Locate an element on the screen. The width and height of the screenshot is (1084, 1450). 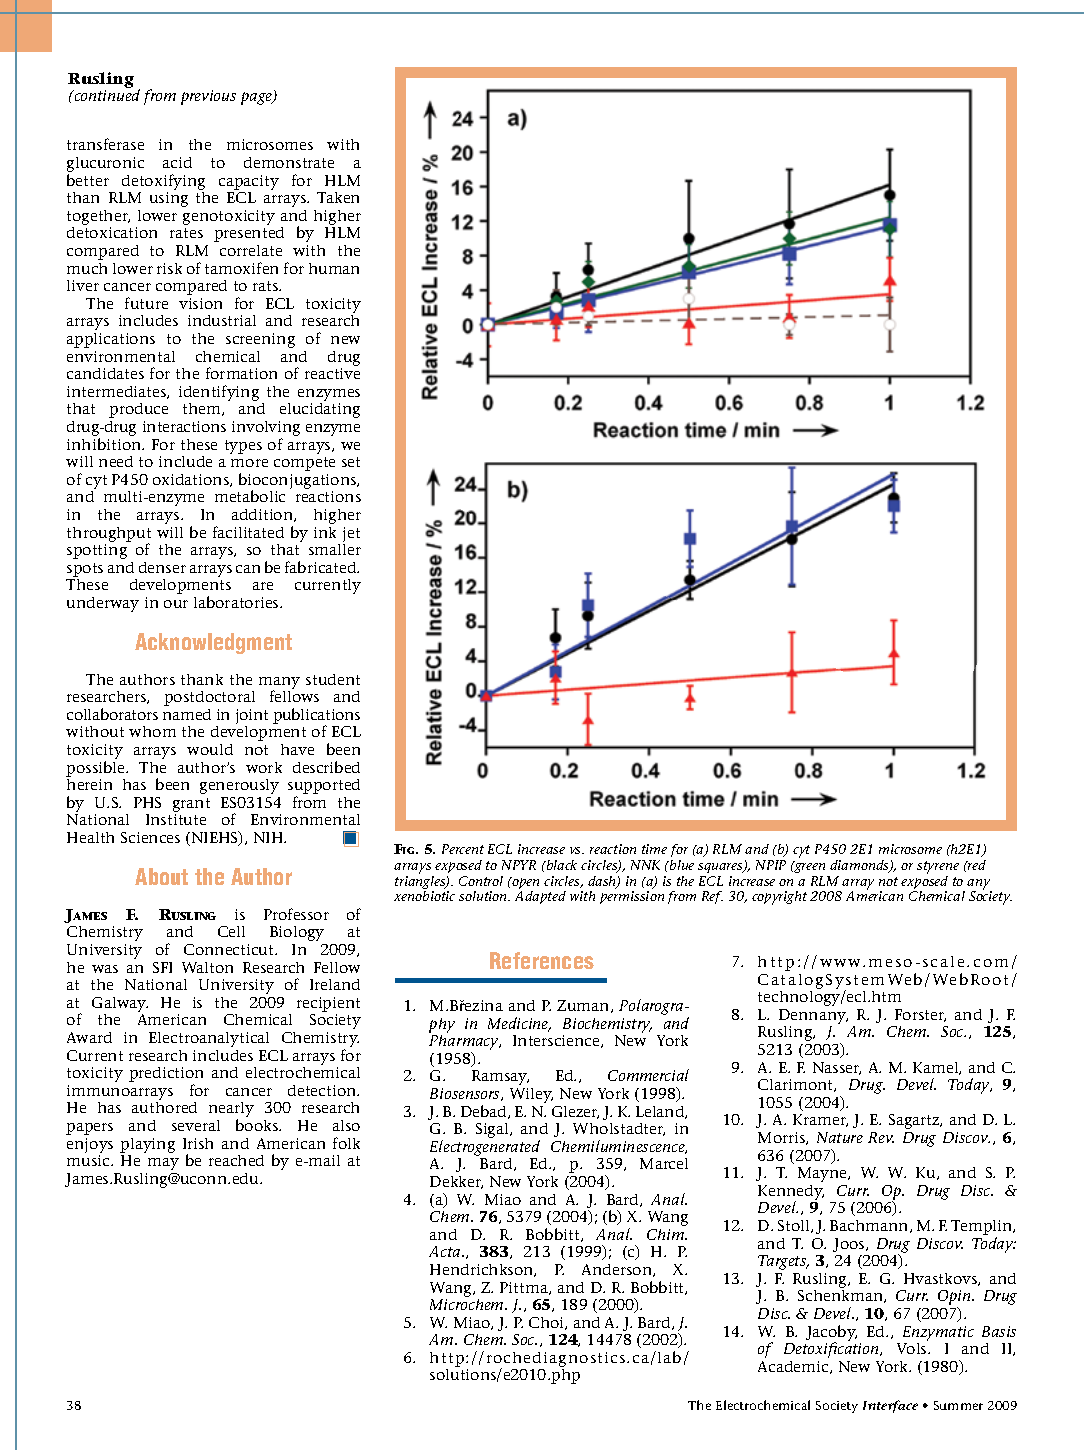
Percent is located at coordinates (463, 849).
